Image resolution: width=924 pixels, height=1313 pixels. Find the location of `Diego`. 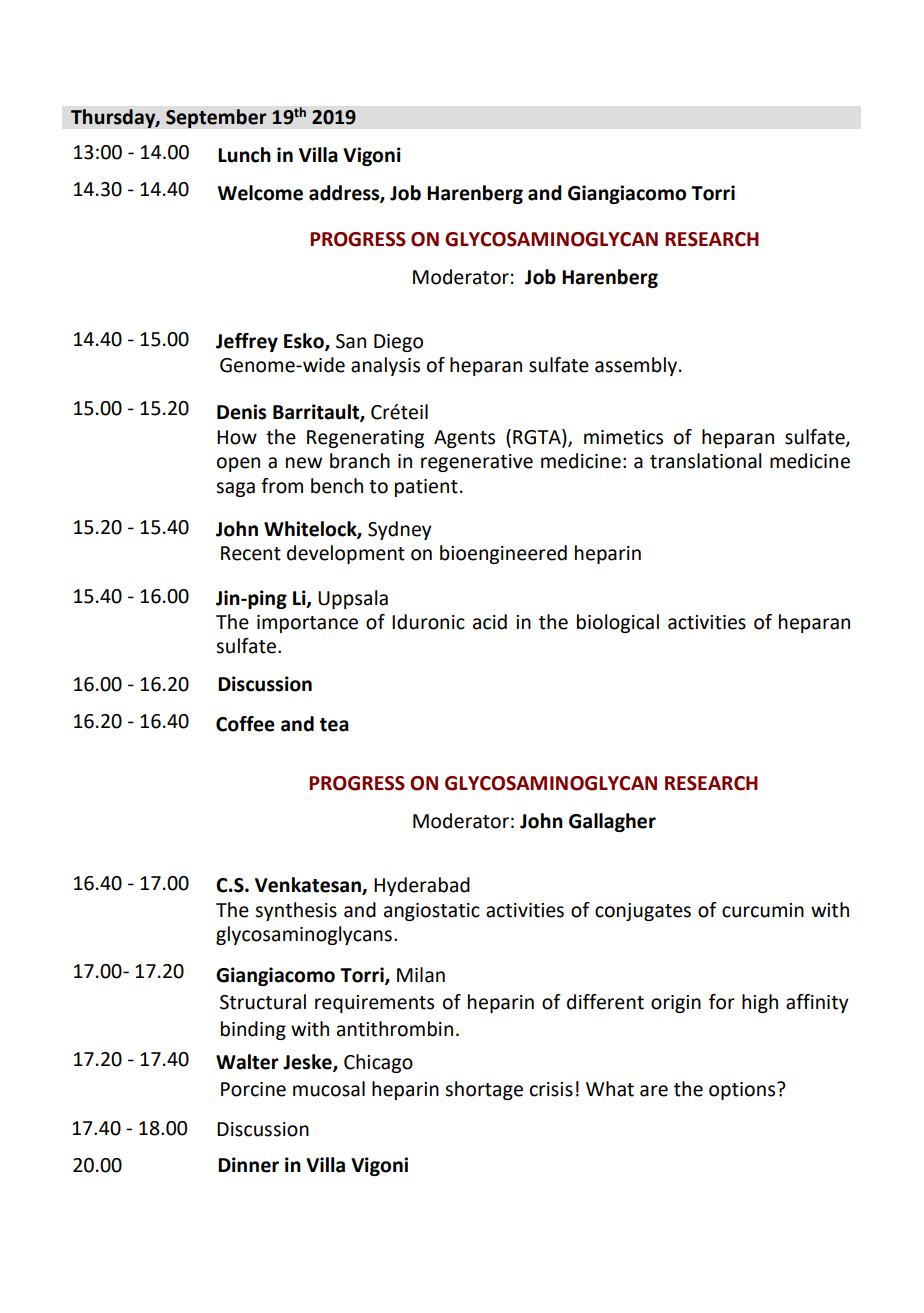

Diego is located at coordinates (398, 343).
